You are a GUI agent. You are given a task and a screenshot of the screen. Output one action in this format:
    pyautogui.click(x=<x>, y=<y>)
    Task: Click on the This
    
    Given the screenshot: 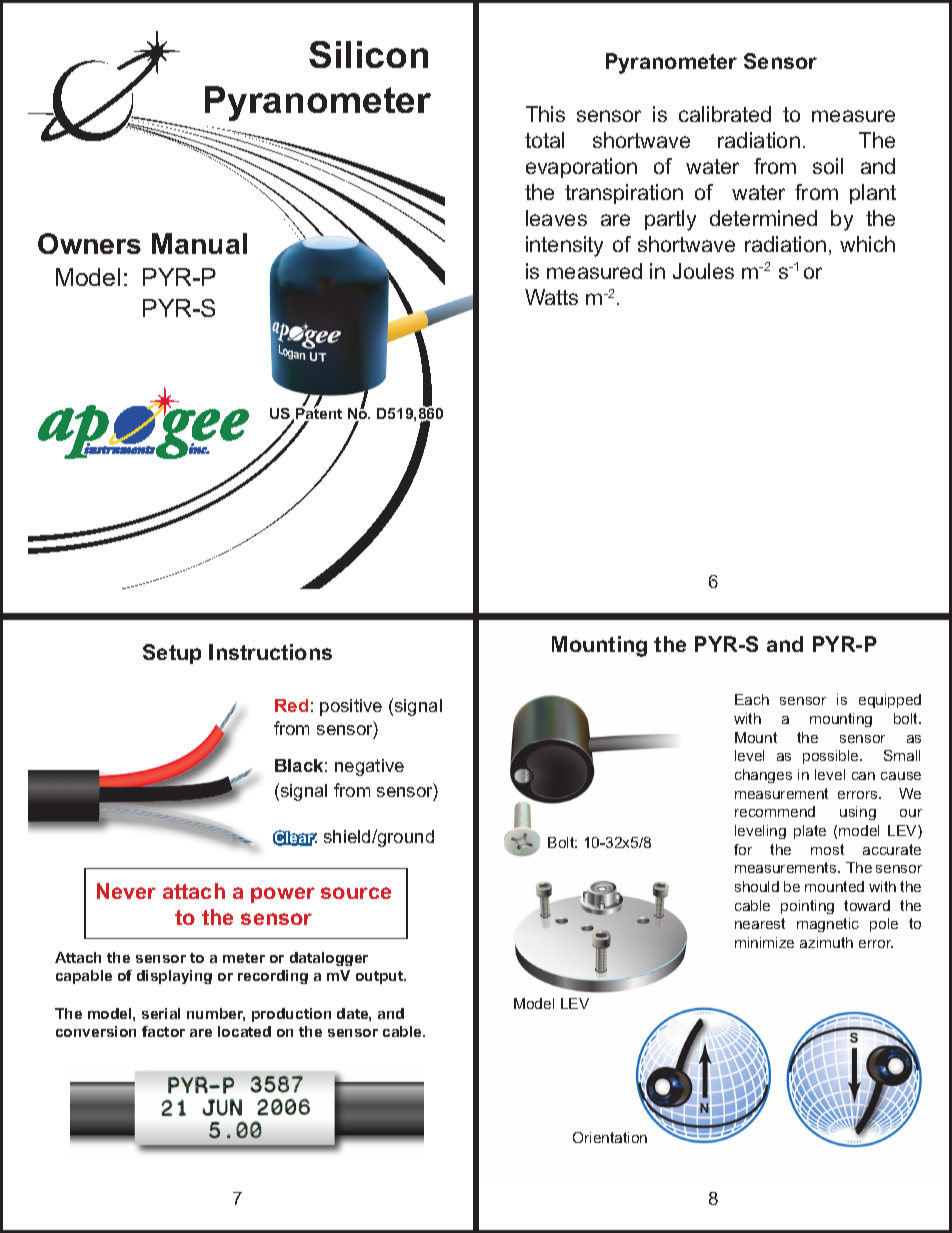 What is the action you would take?
    pyautogui.click(x=545, y=114)
